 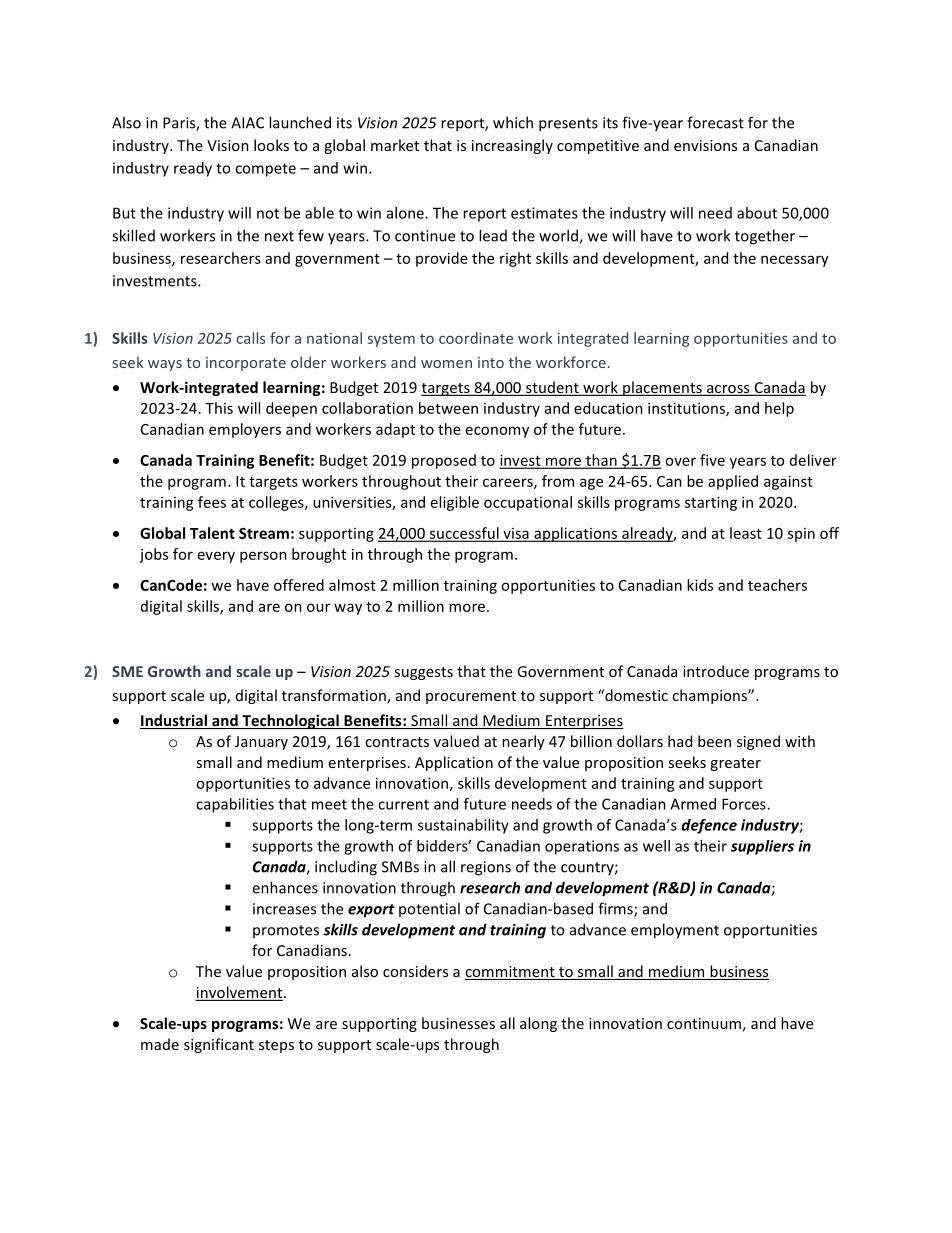 I want to click on commitment, so click(x=511, y=973).
